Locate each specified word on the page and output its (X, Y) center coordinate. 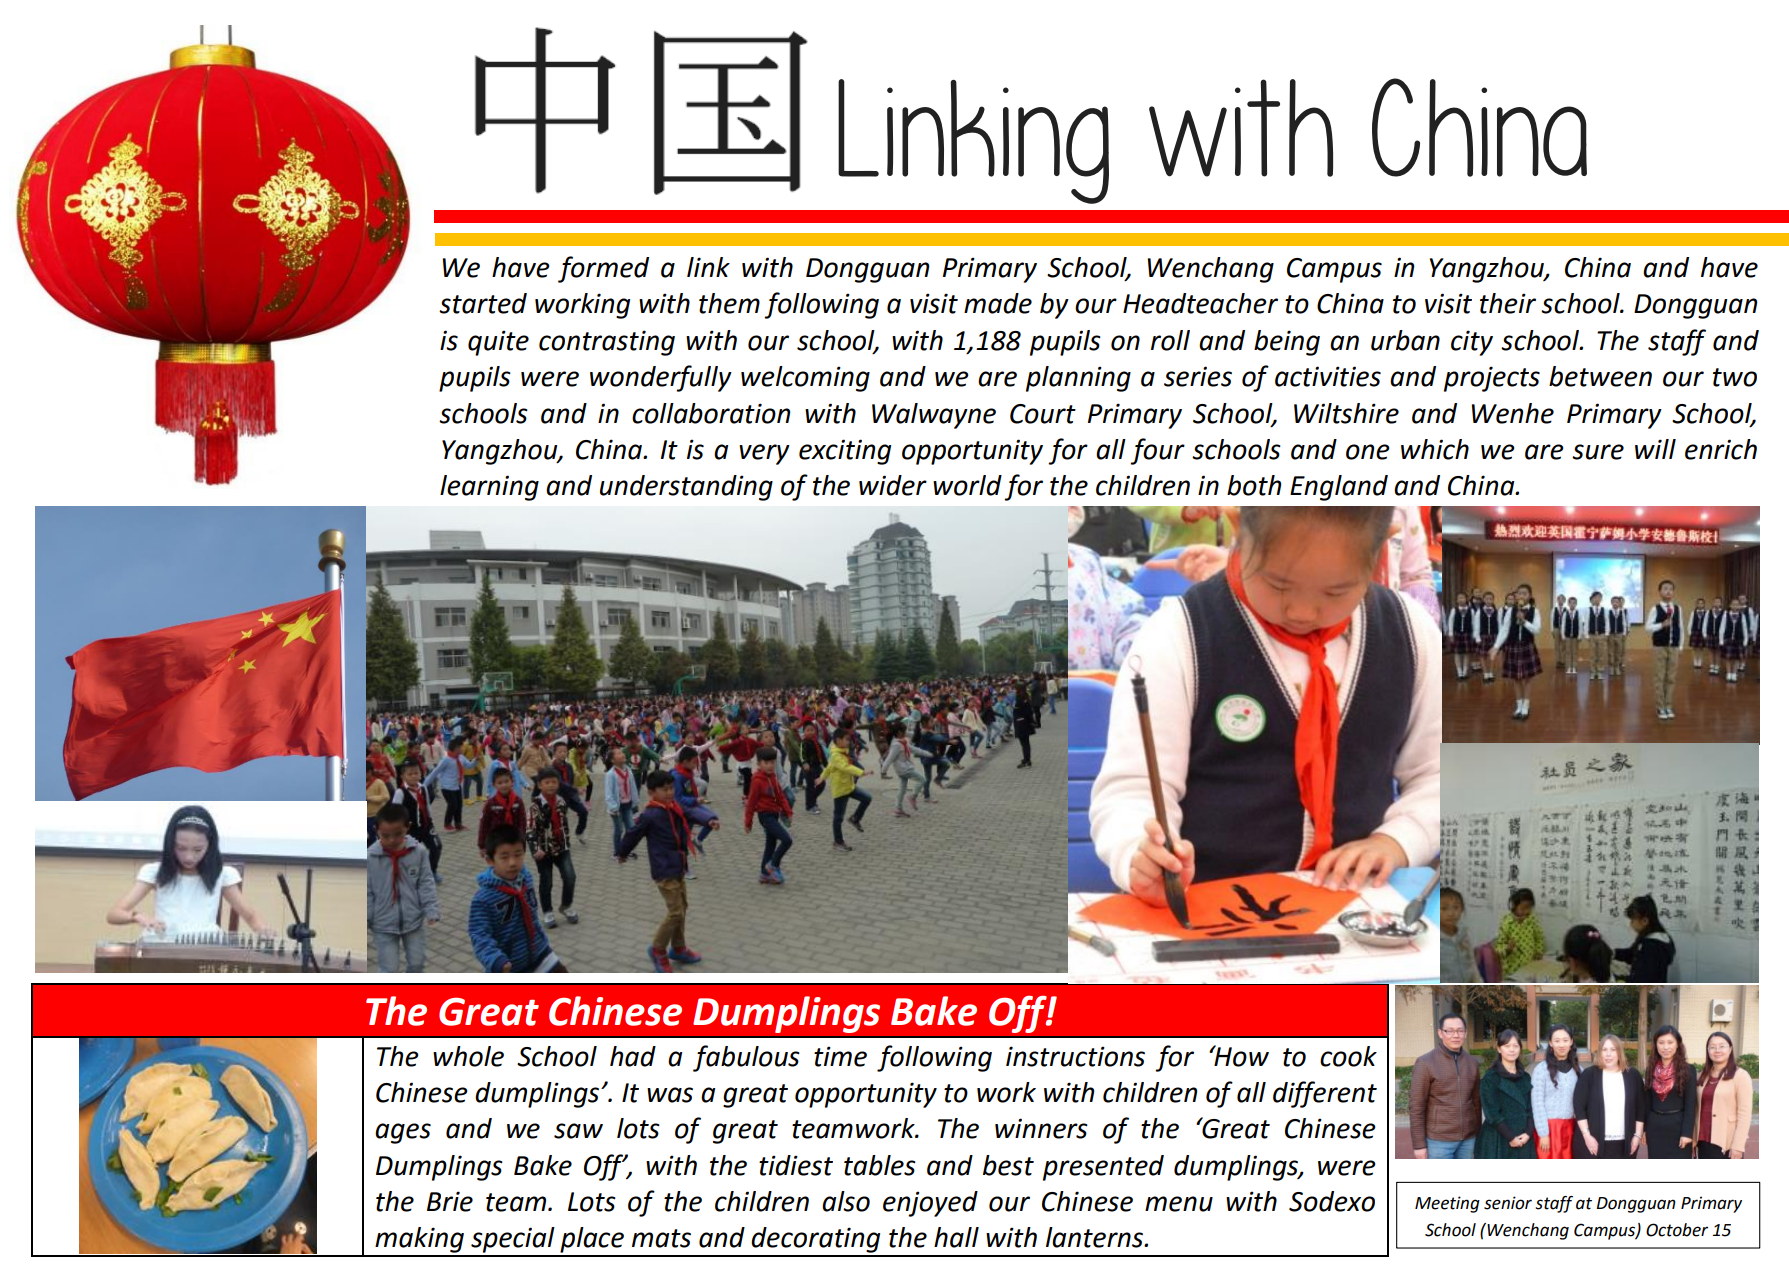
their (1508, 303)
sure (1598, 452)
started (483, 303)
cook (1348, 1056)
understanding (686, 488)
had (633, 1056)
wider (893, 485)
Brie (450, 1201)
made (998, 303)
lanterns (1096, 1237)
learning (489, 488)
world (967, 485)
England (1339, 488)
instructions (1075, 1056)
